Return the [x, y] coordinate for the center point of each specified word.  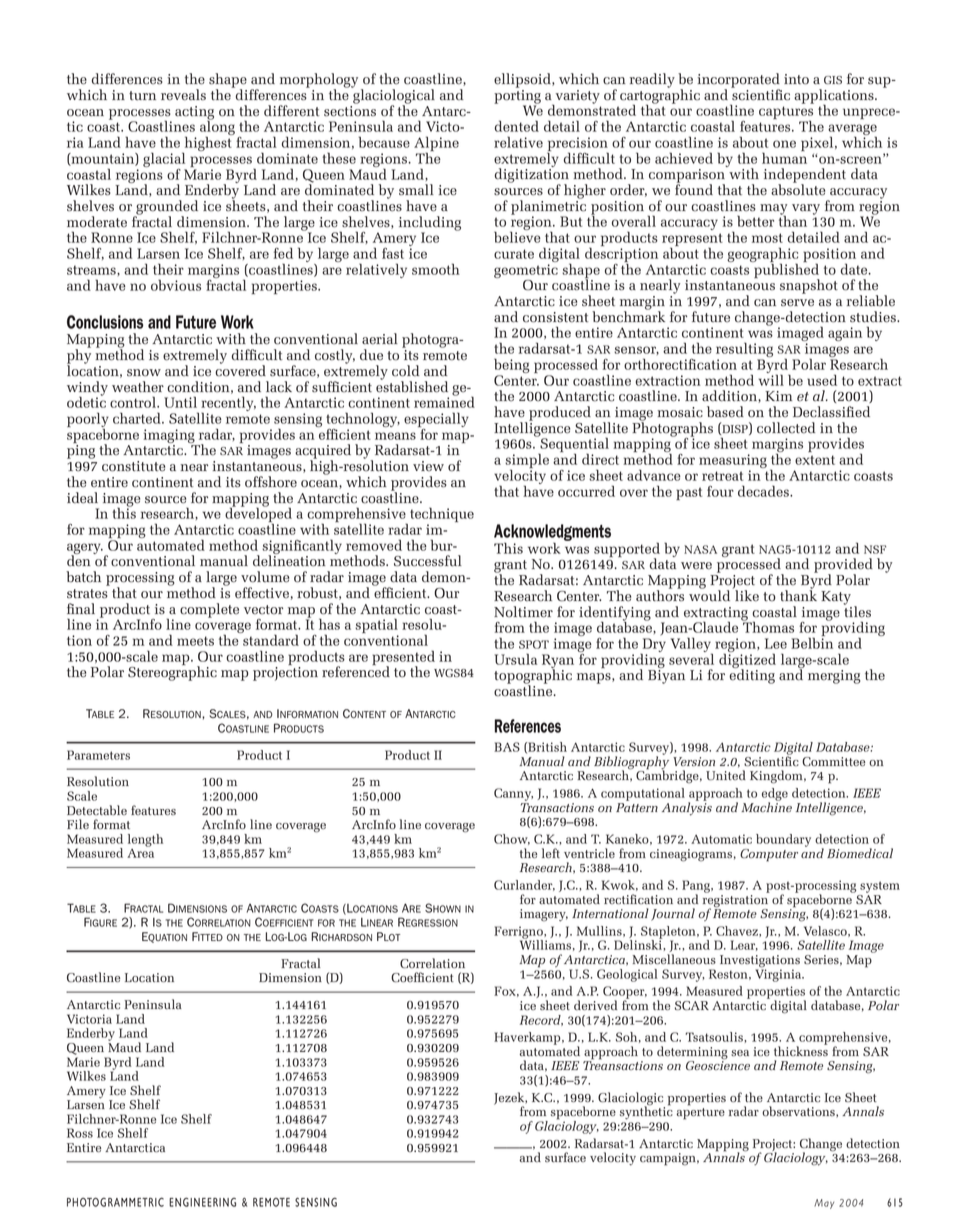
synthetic [646, 1112]
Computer [769, 855]
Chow [512, 839]
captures [786, 114]
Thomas [768, 626]
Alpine [436, 145]
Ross [80, 1133]
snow [144, 373]
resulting [744, 351]
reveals [183, 95]
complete [209, 610]
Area [140, 852]
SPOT [534, 644]
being [512, 365]
